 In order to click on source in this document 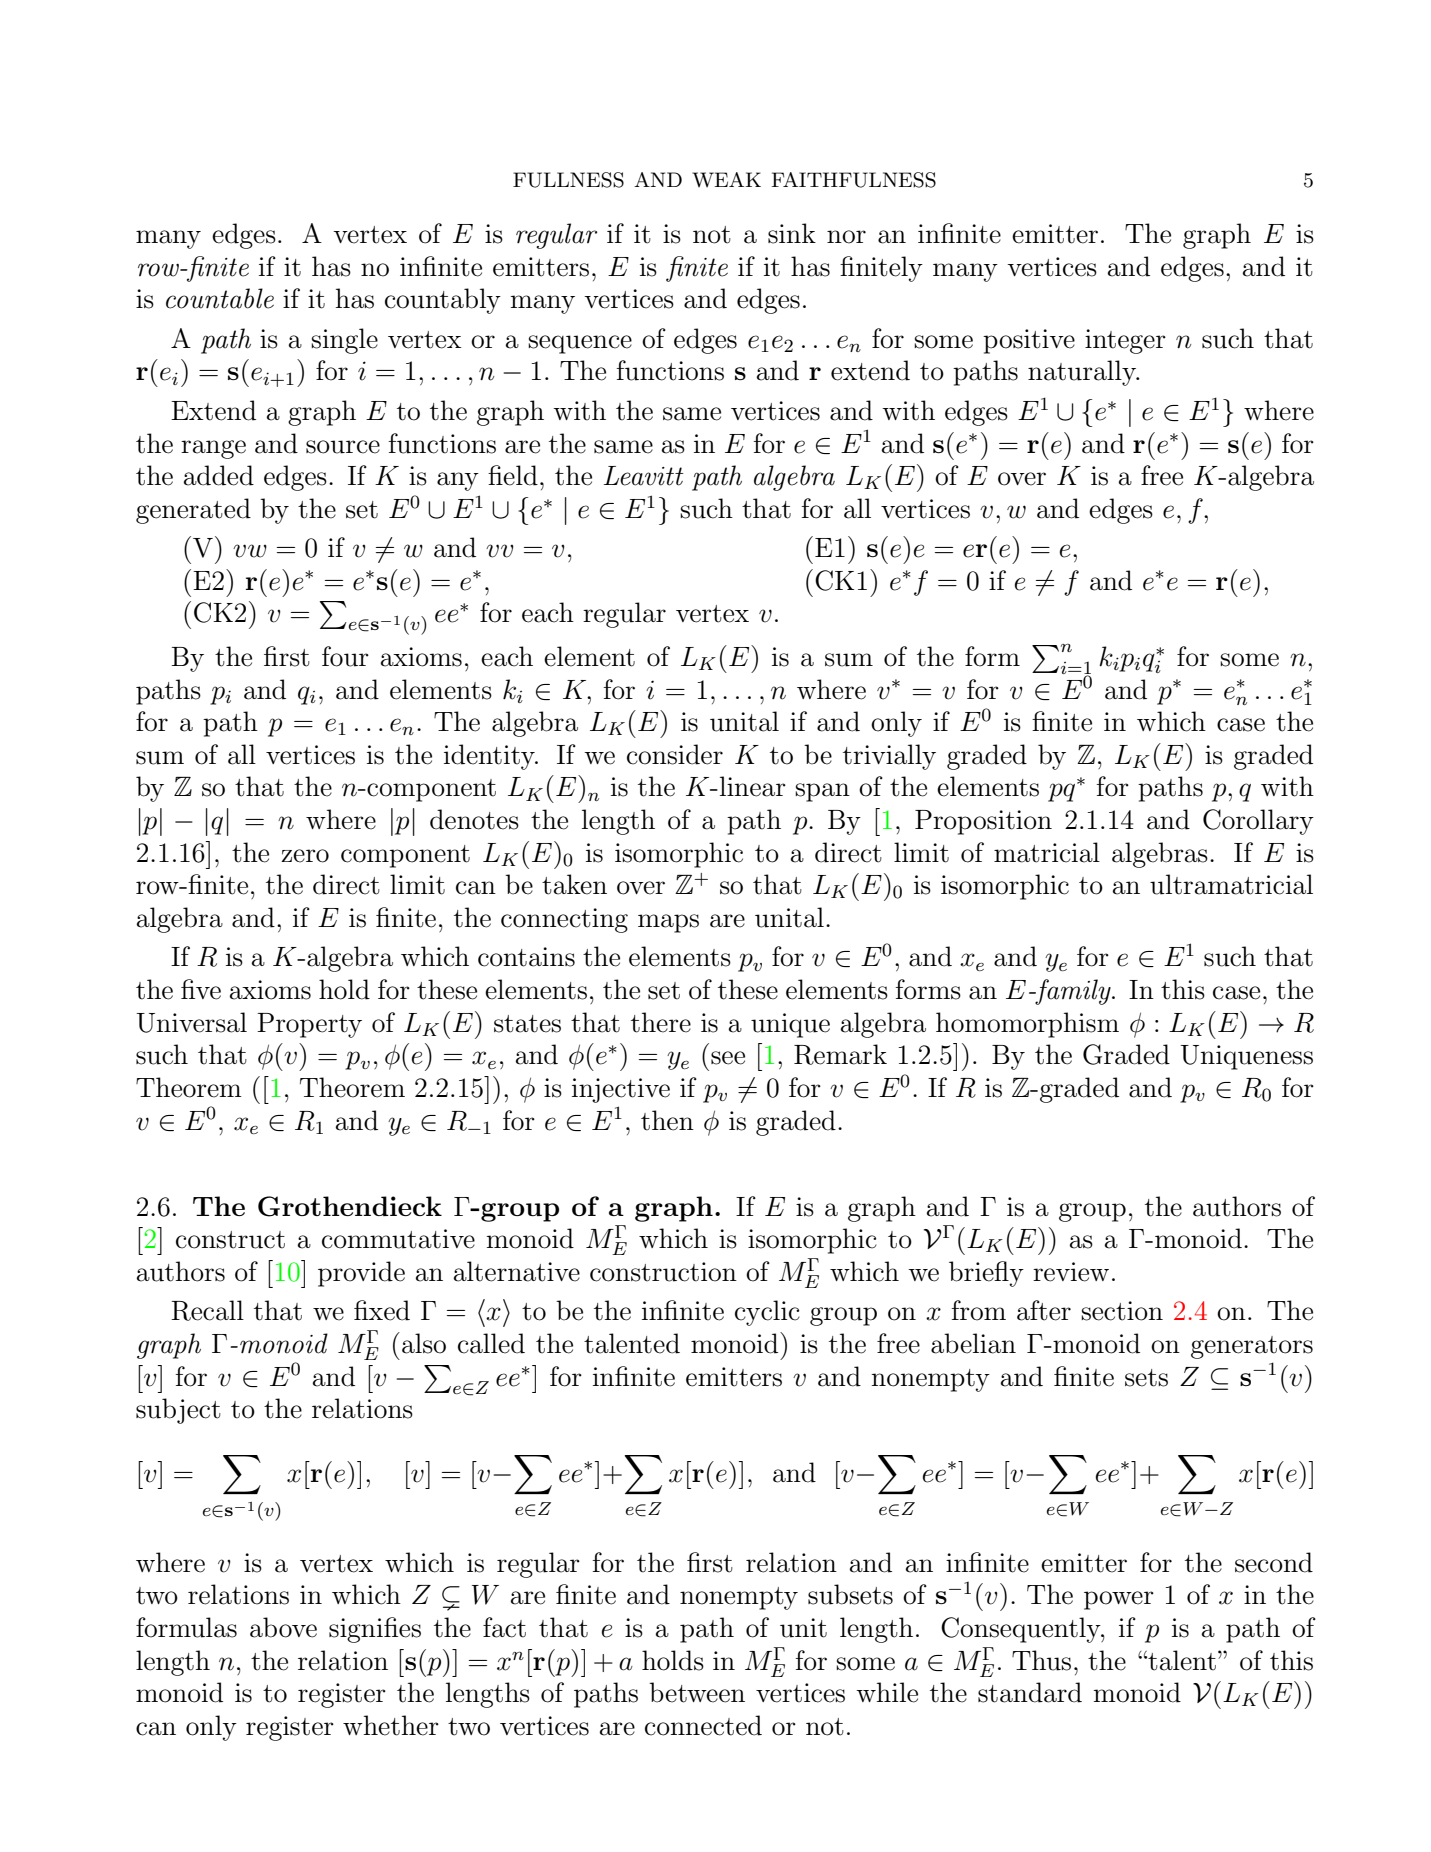, I will do `click(343, 447)`.
